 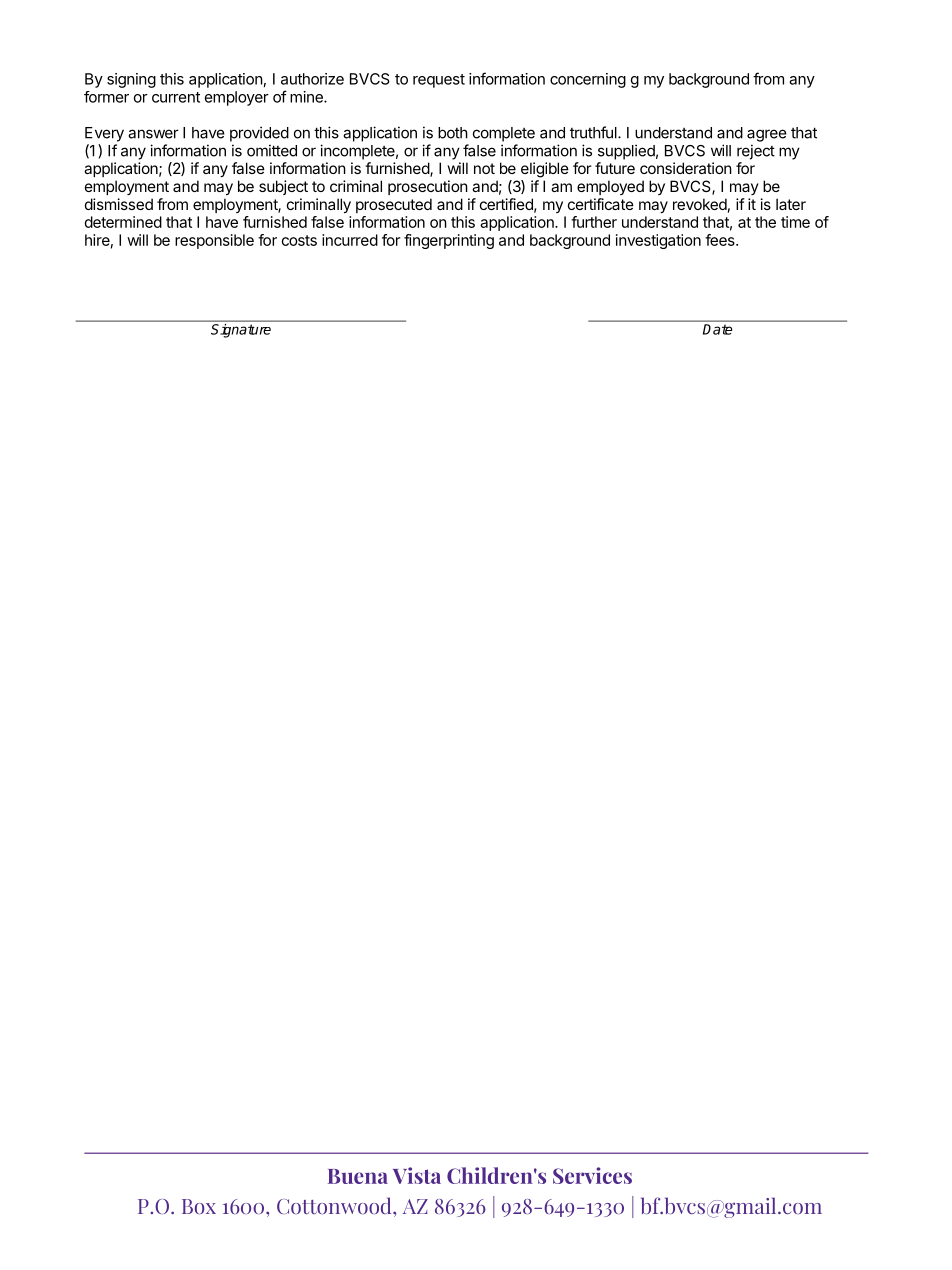 I want to click on Date, so click(x=717, y=329).
